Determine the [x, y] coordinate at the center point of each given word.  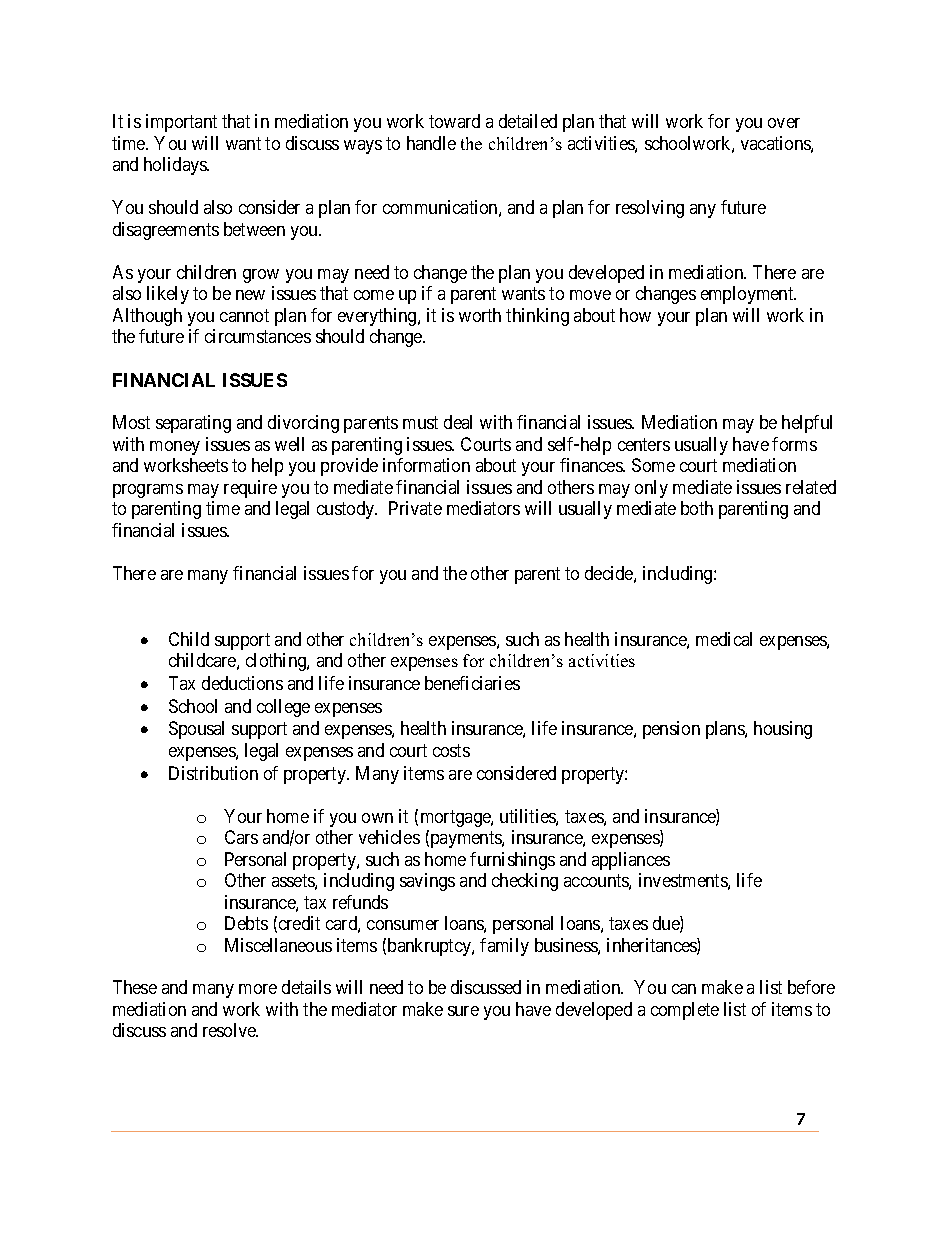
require [250, 489]
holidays [176, 166]
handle [431, 143]
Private [415, 508]
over [784, 123]
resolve [230, 1030]
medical [724, 639]
